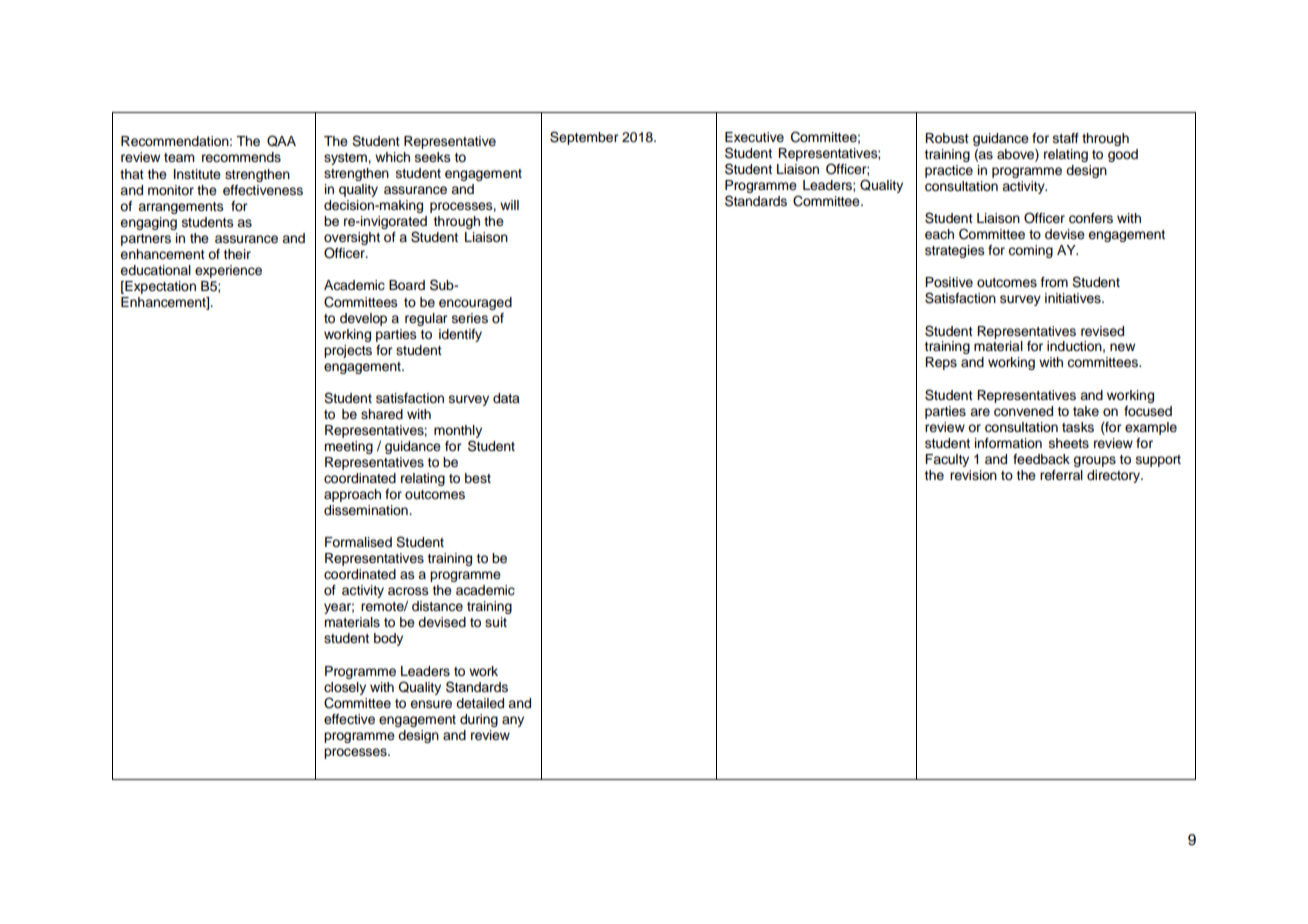 This screenshot has height=924, width=1308. What do you see at coordinates (348, 447) in the screenshot?
I see `meeting` at bounding box center [348, 447].
